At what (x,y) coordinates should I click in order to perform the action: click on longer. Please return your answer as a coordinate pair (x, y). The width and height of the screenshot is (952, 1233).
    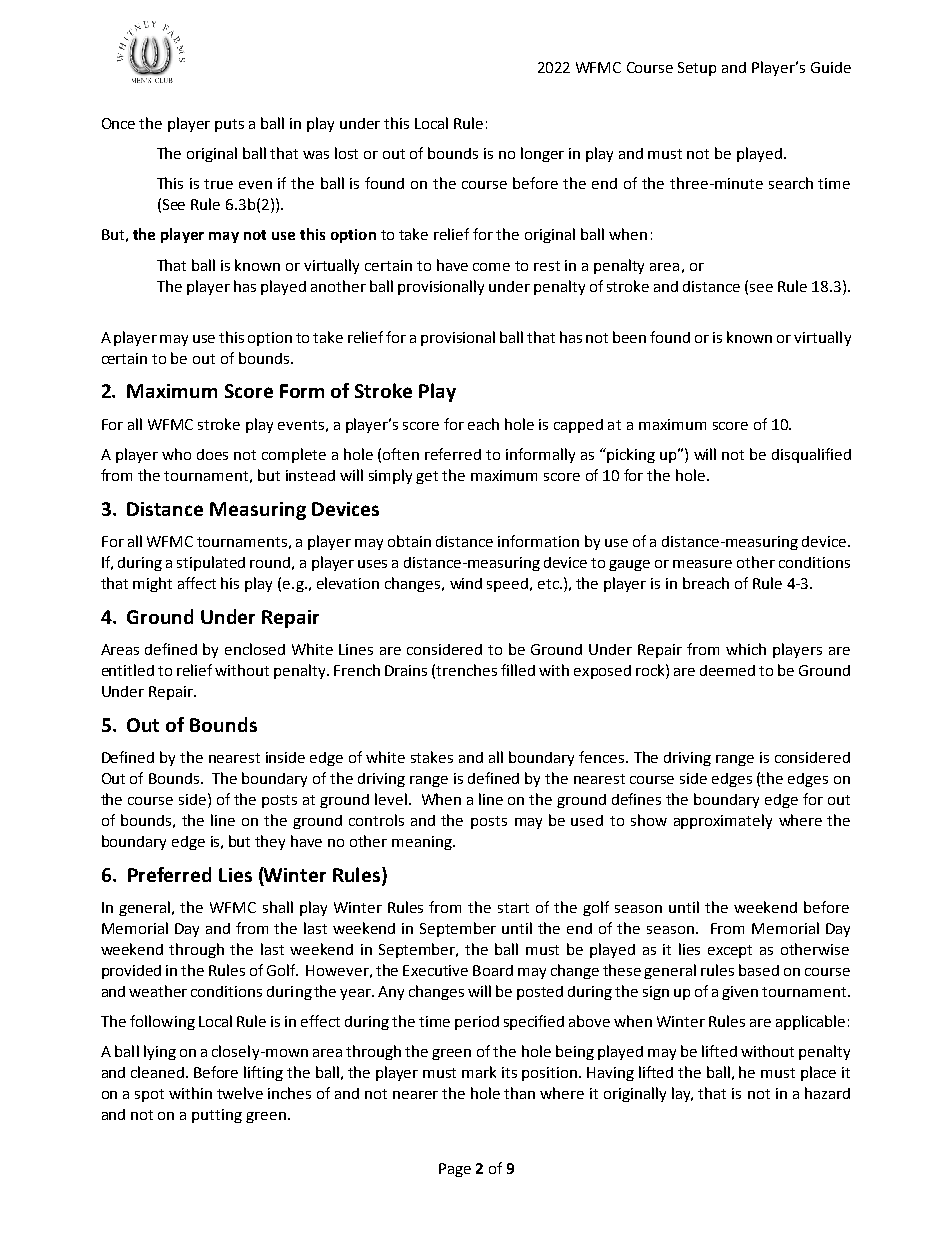
    Looking at the image, I should click on (542, 154).
